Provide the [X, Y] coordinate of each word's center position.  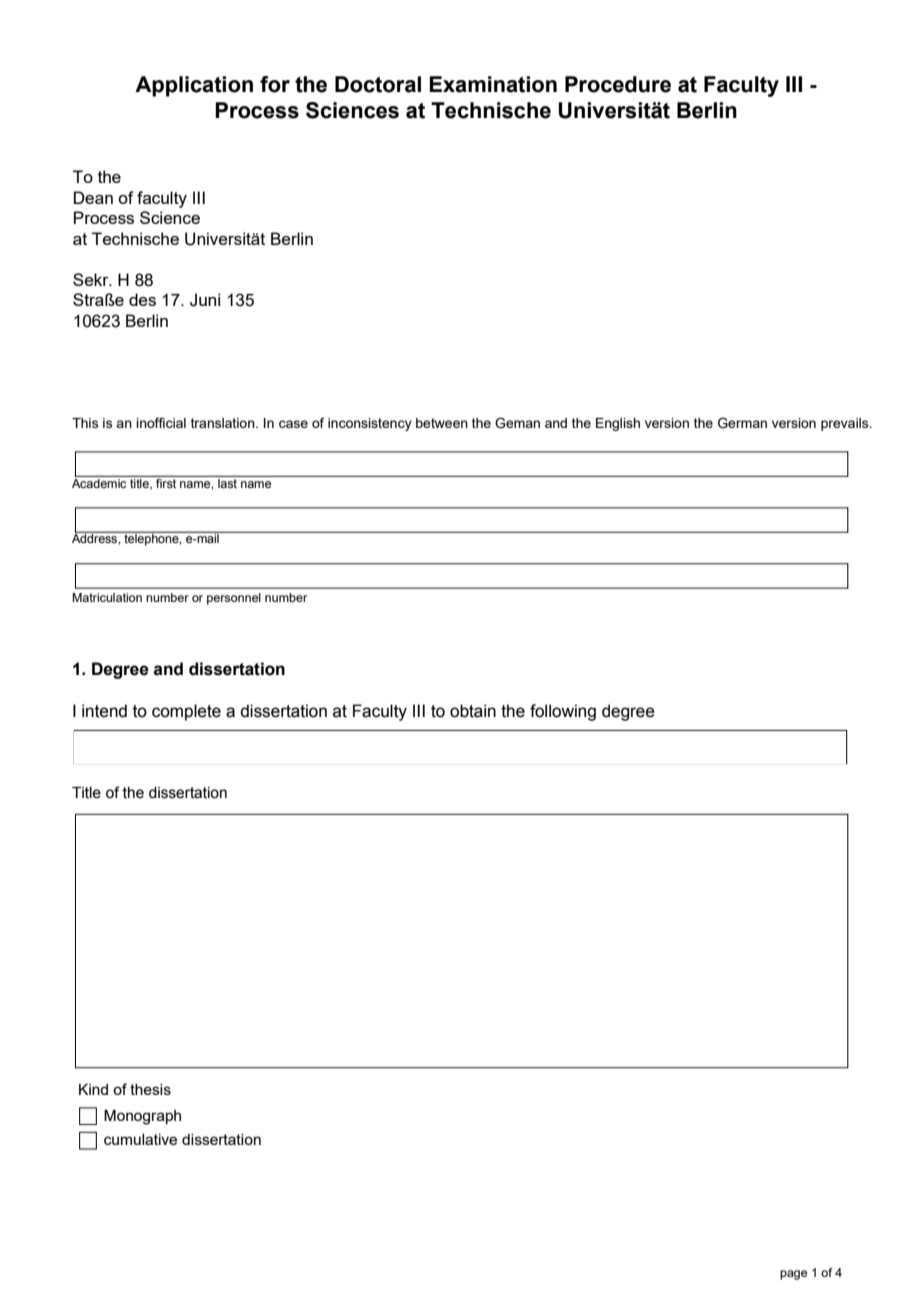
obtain [473, 711]
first [166, 482]
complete [186, 712]
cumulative [140, 1139]
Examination [493, 84]
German [742, 423]
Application [194, 86]
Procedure [618, 84]
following [563, 712]
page [793, 1275]
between [442, 423]
